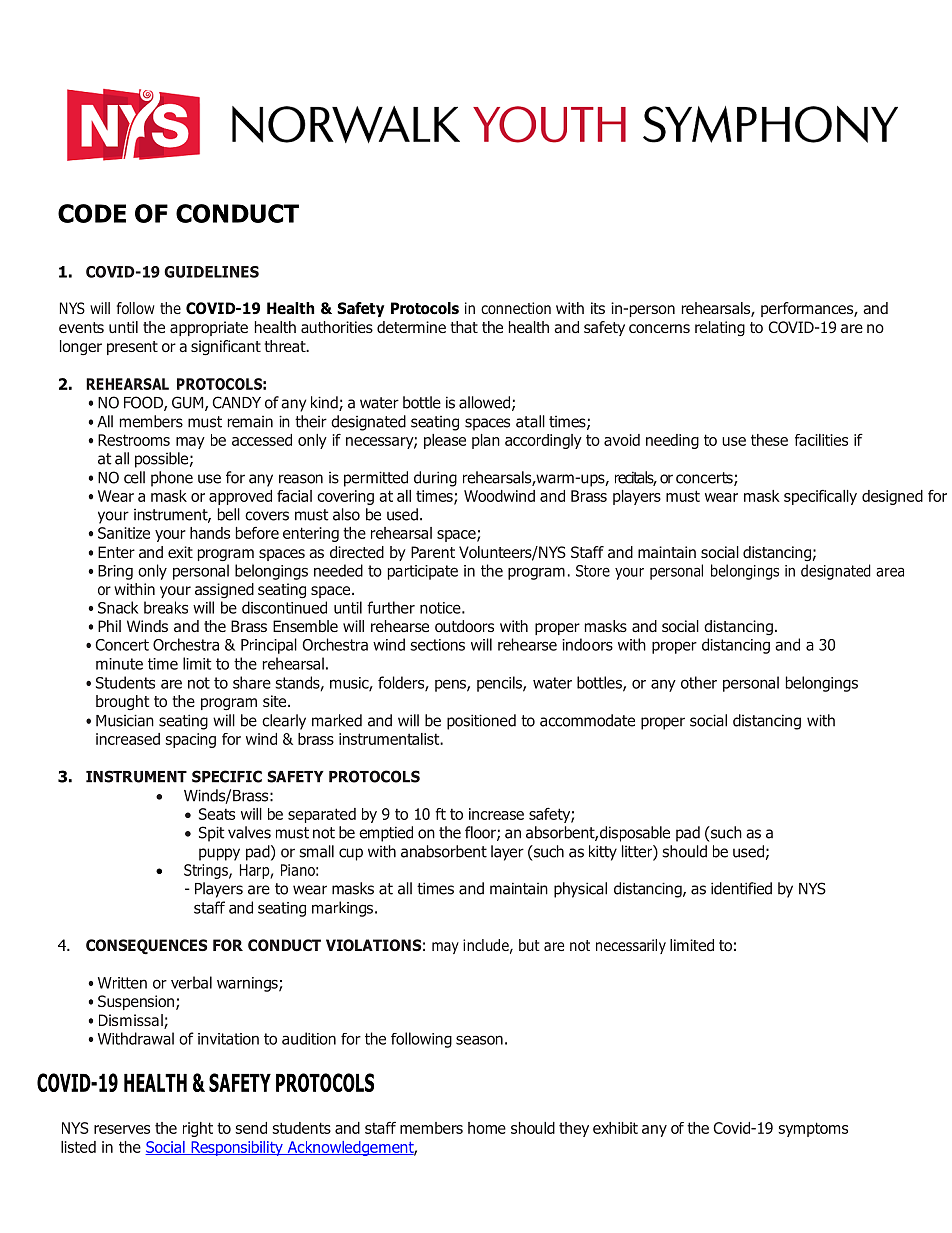  Describe the element at coordinates (486, 441) in the document. I see `plan` at that location.
